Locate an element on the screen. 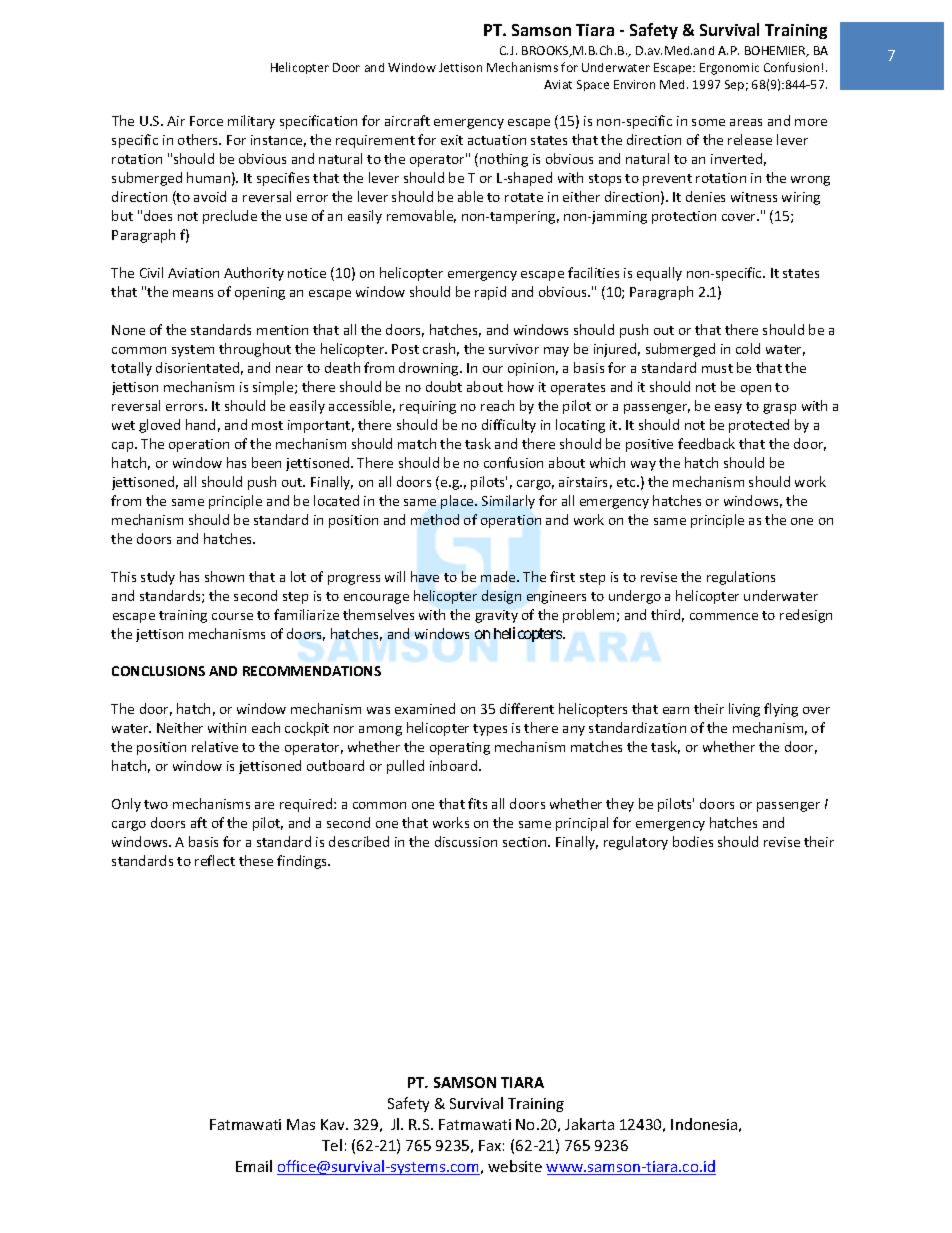 The image size is (952, 1233). throughout is located at coordinates (255, 350).
